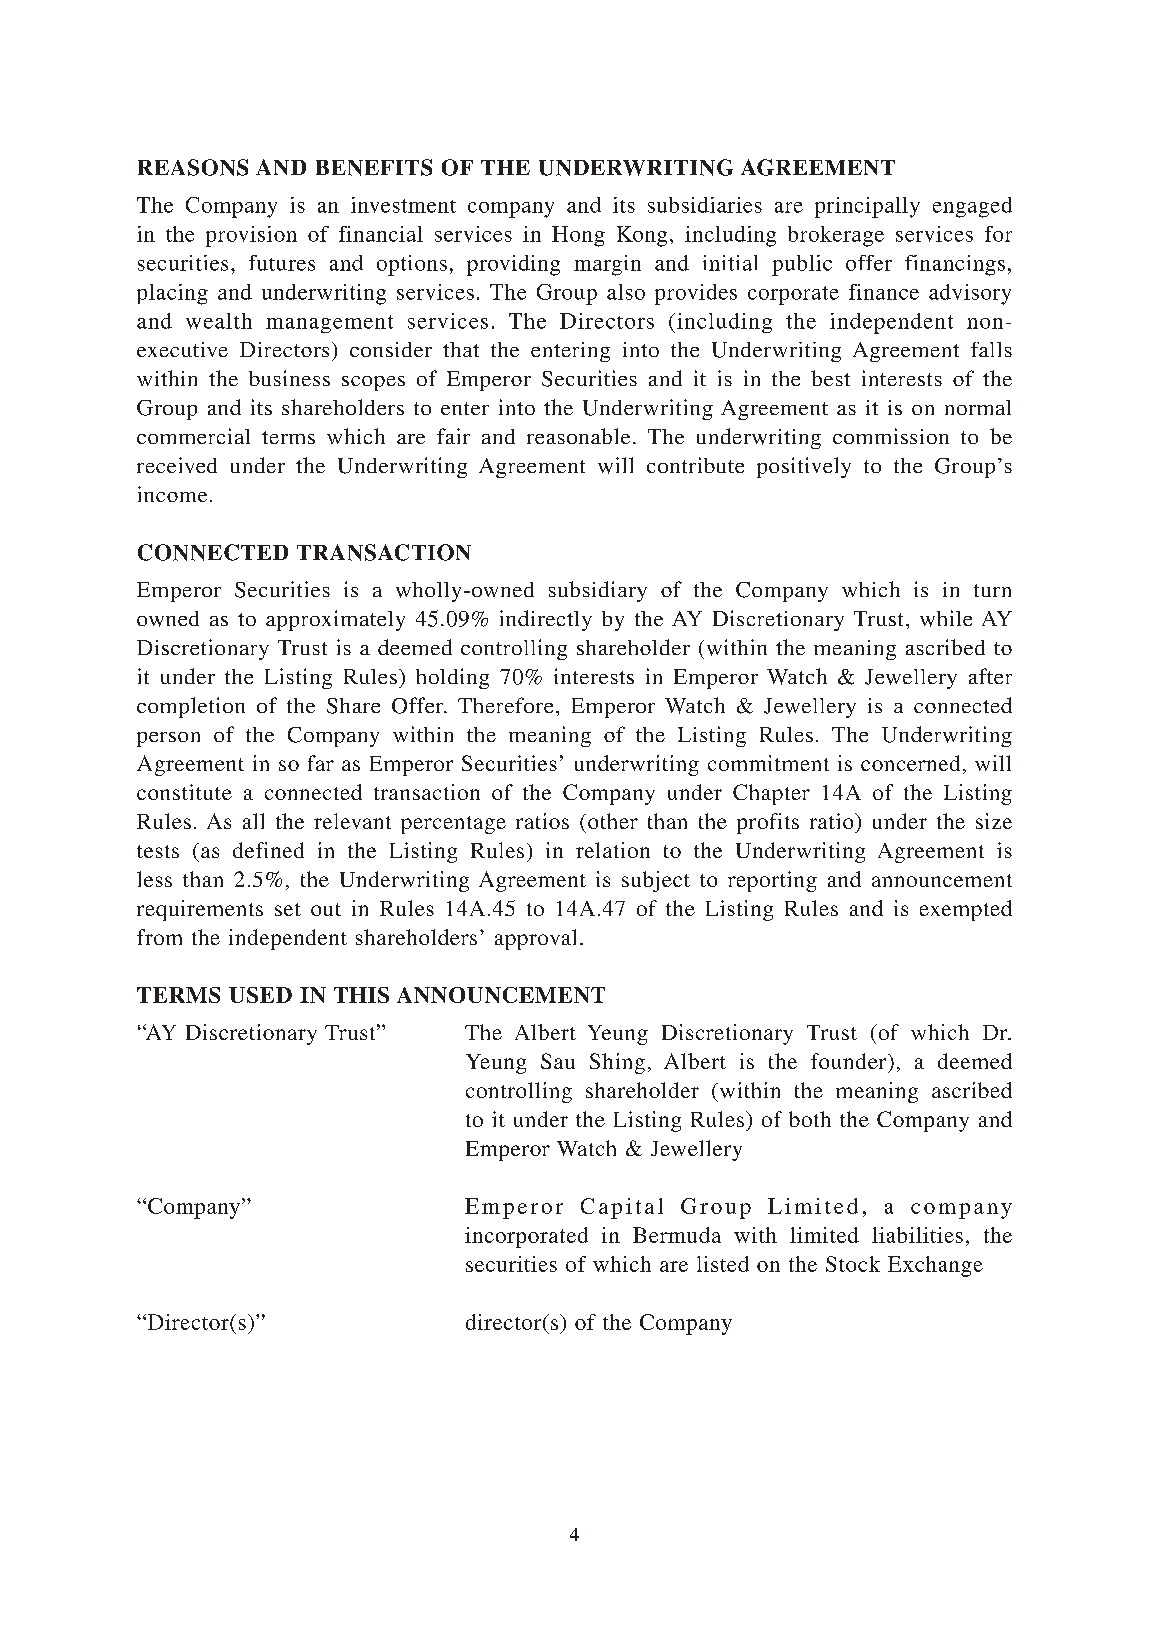  I want to click on concerned, so click(910, 763).
